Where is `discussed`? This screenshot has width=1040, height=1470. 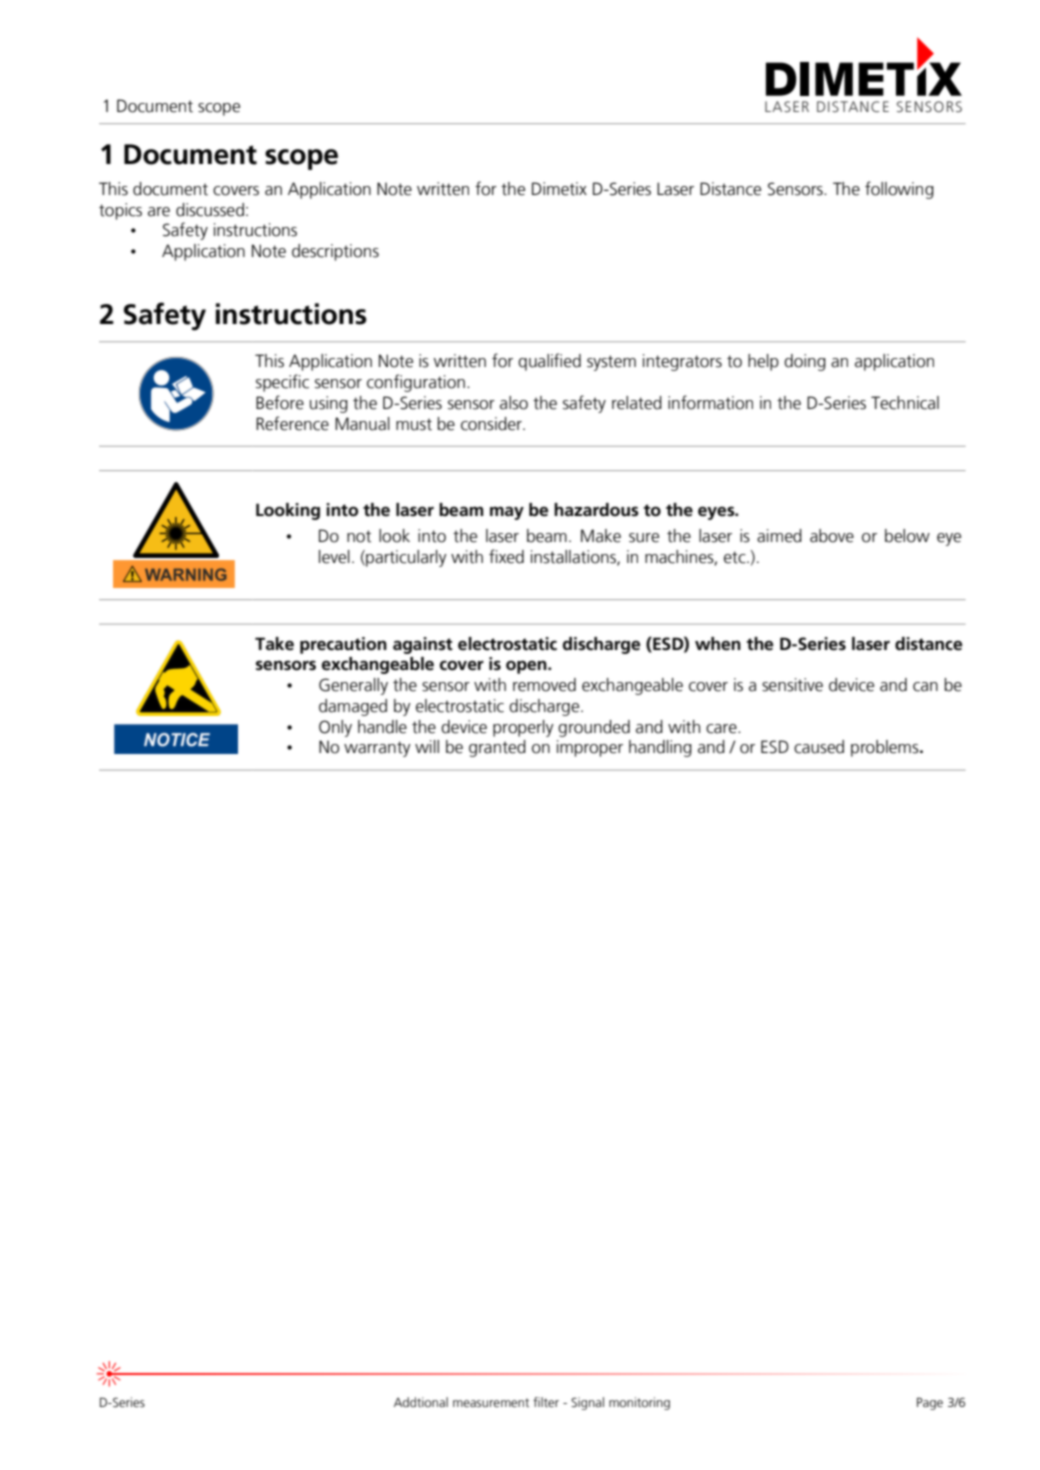
discussed is located at coordinates (210, 210).
